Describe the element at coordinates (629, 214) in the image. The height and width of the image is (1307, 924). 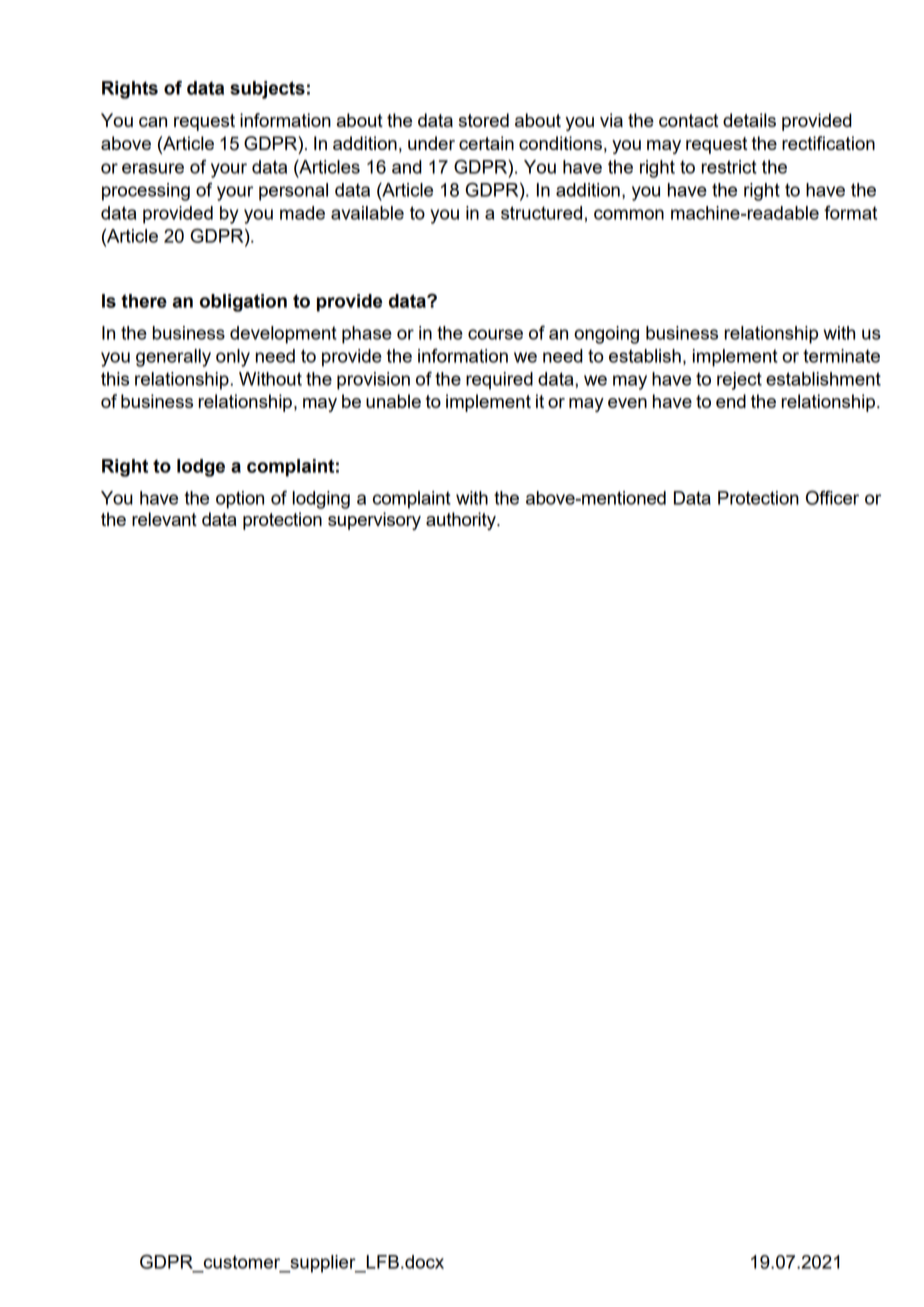
I see `common` at that location.
